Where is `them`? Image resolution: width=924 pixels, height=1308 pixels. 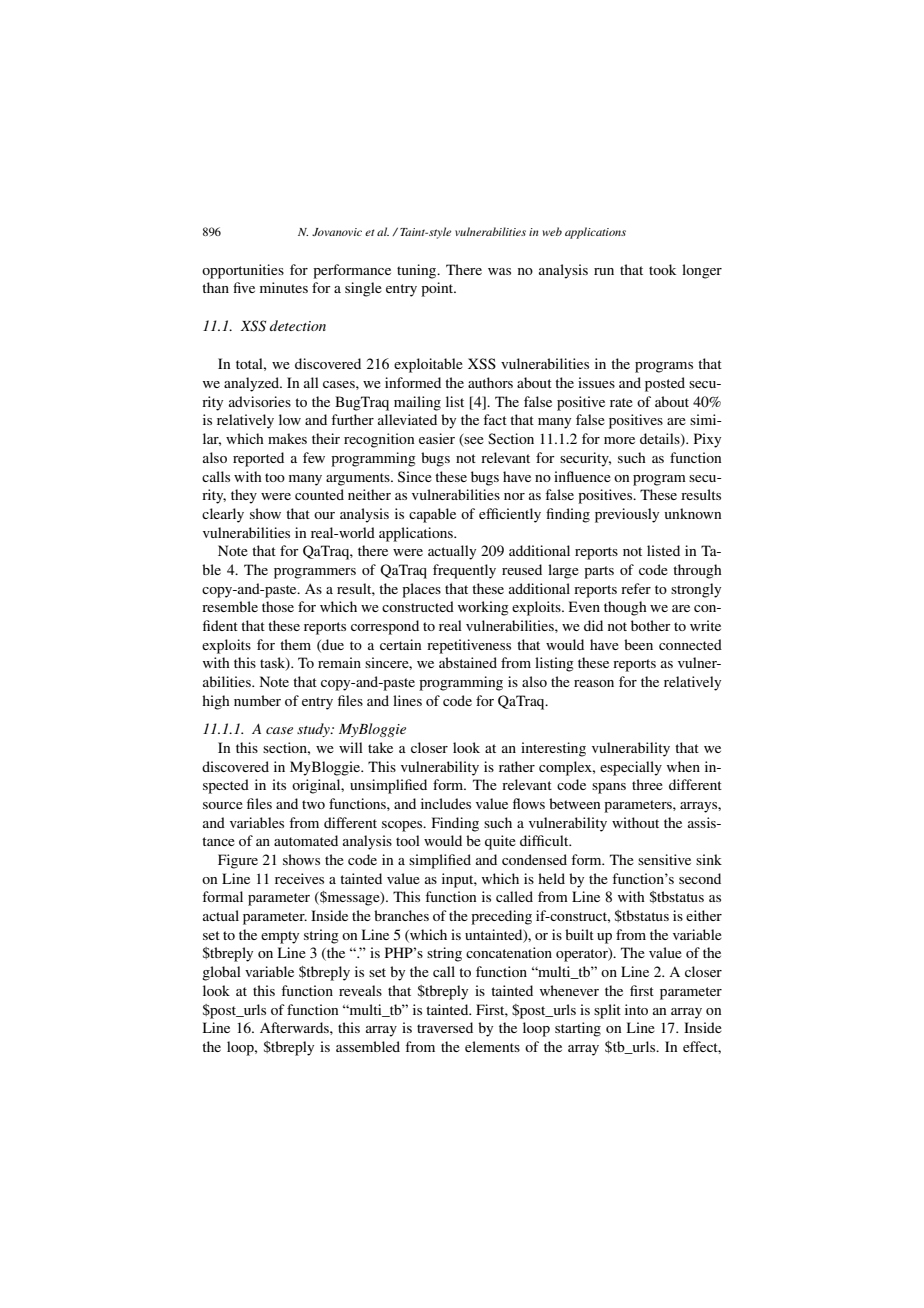 them is located at coordinates (295, 644).
